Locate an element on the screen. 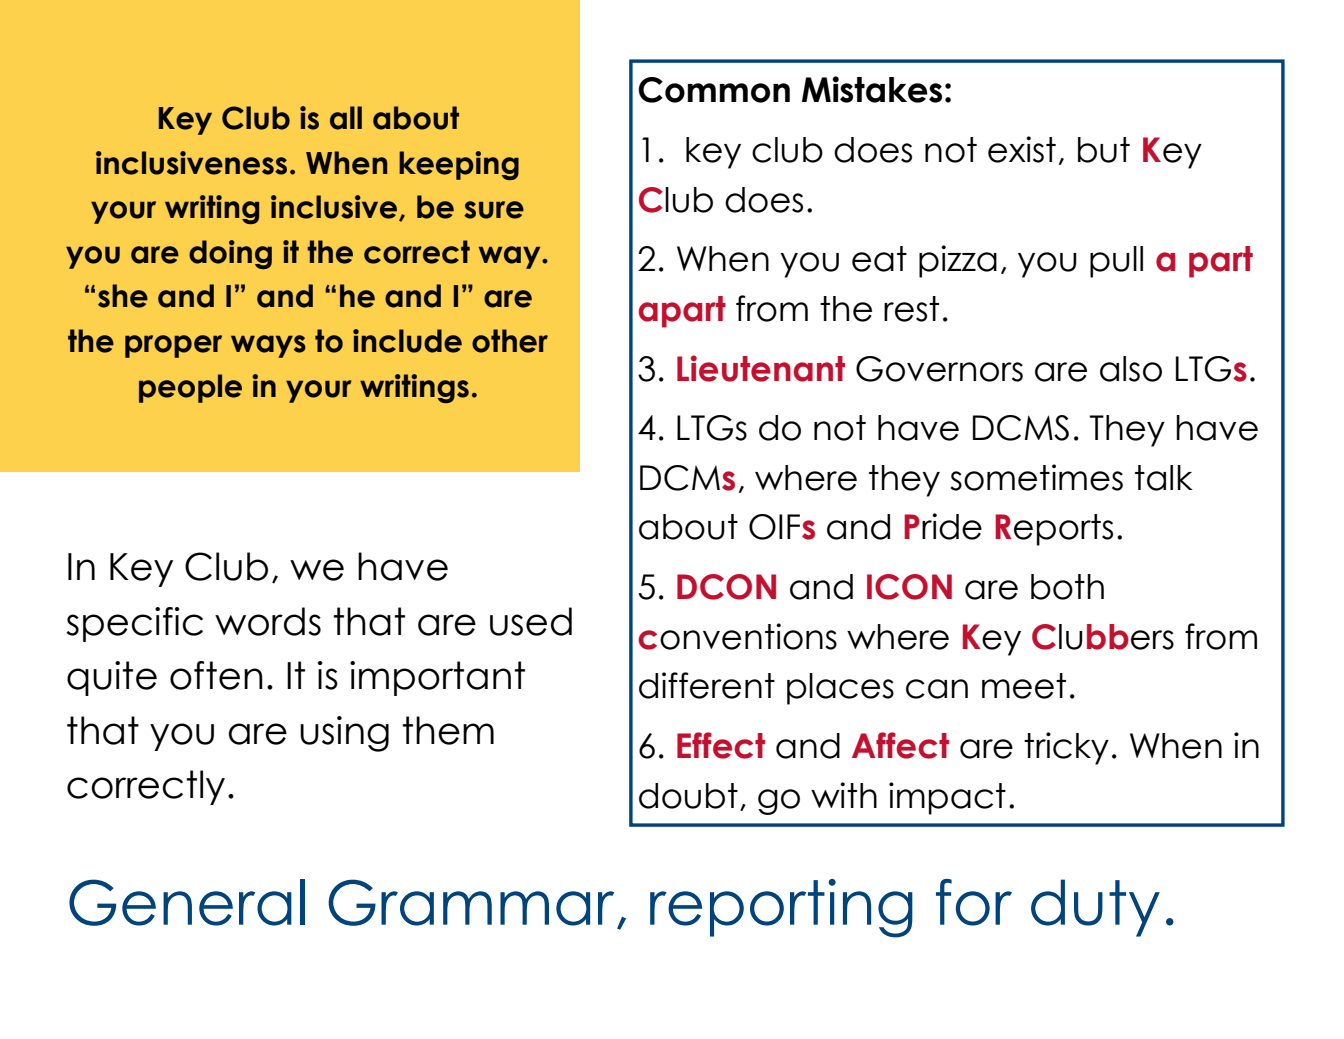  Common is located at coordinates (714, 90).
